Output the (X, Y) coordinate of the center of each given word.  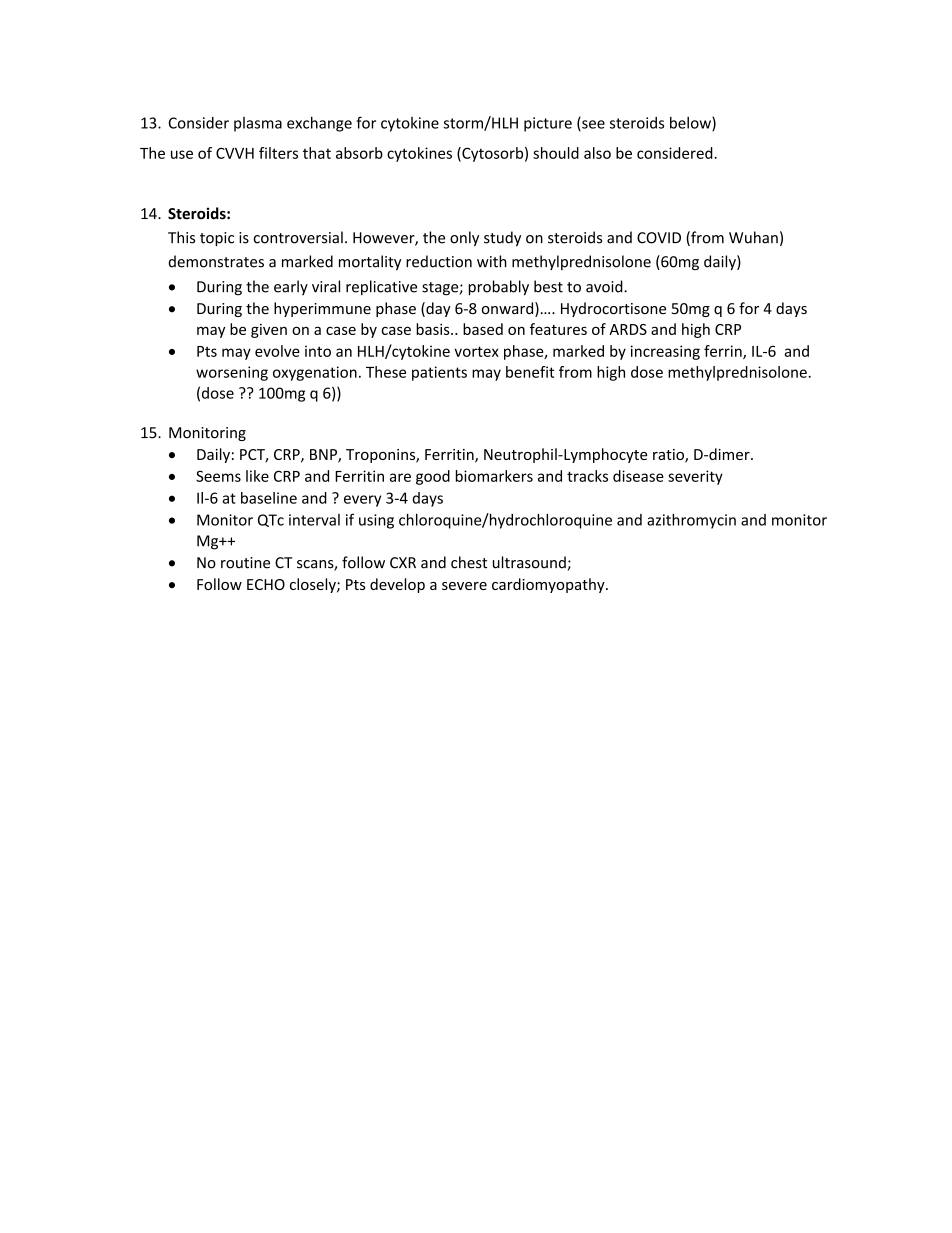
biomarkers (494, 476)
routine (245, 563)
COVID (659, 238)
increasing (665, 352)
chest (469, 562)
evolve (277, 351)
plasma (258, 124)
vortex (476, 351)
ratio (669, 456)
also (597, 153)
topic (217, 239)
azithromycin (691, 521)
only (464, 238)
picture (548, 124)
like (257, 476)
